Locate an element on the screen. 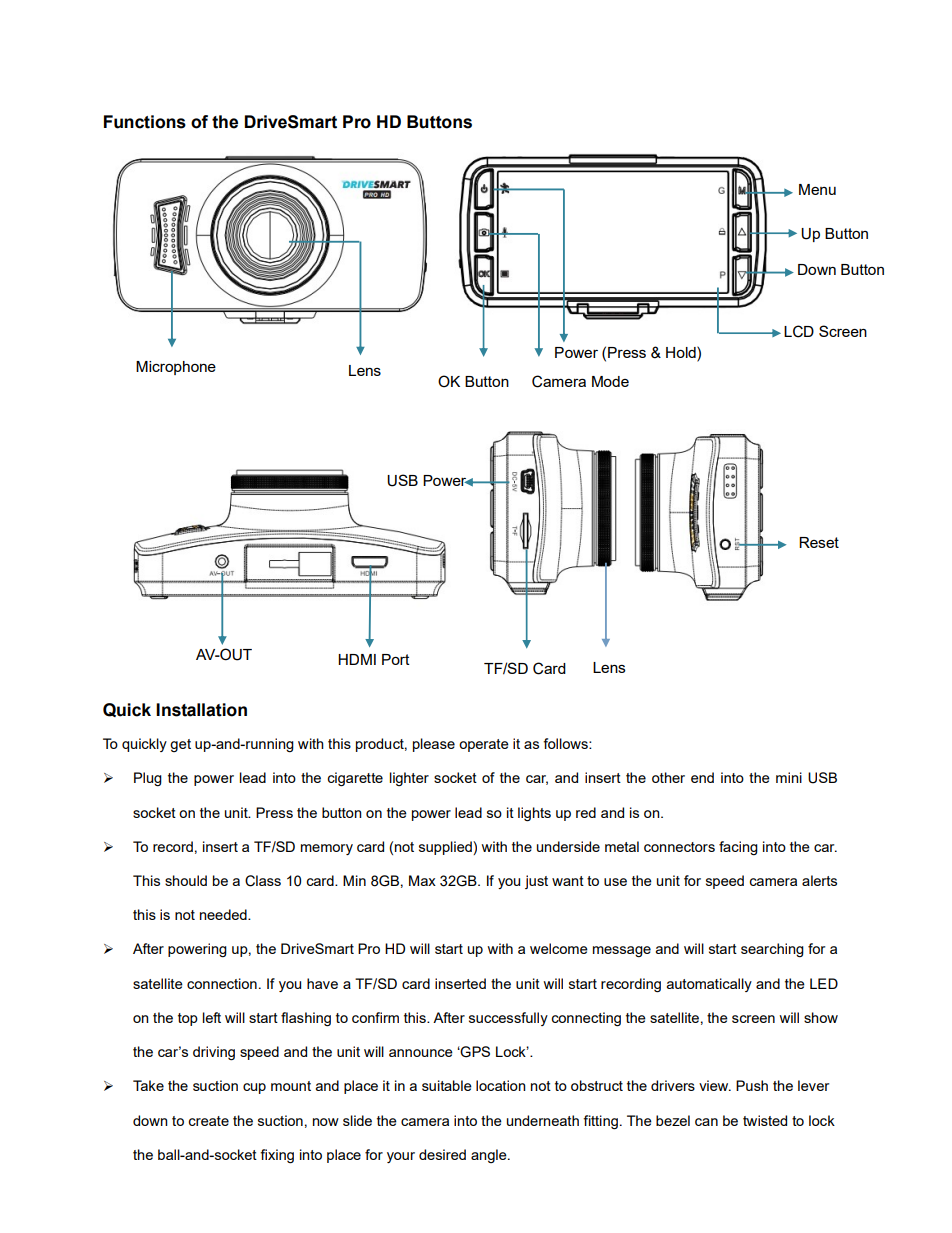  angle is located at coordinates (490, 1156).
